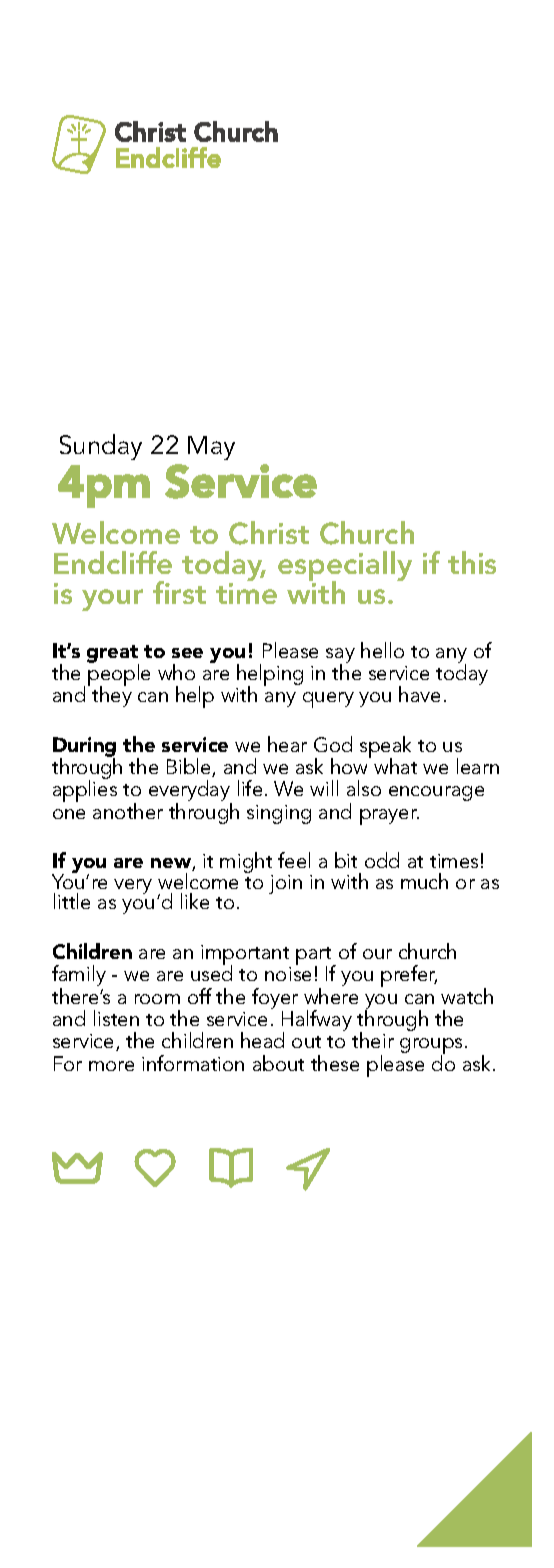 This document has height=1568, width=554. What do you see at coordinates (431, 1047) in the document?
I see `groups` at bounding box center [431, 1047].
